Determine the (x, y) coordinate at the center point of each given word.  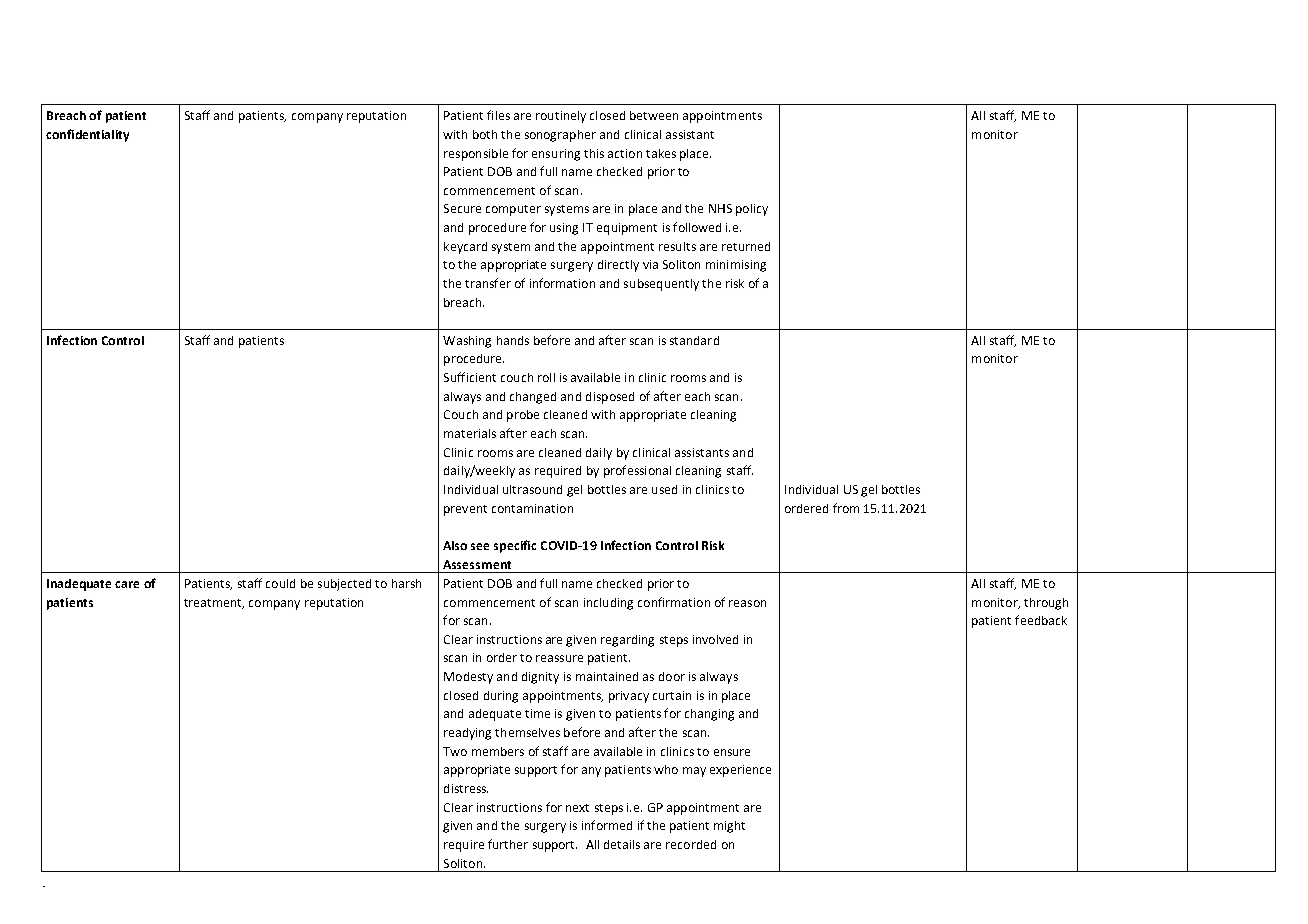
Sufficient (470, 377)
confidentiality (87, 135)
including (608, 604)
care (127, 584)
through (1046, 604)
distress (466, 788)
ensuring (556, 155)
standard (694, 340)
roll (546, 377)
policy (752, 210)
